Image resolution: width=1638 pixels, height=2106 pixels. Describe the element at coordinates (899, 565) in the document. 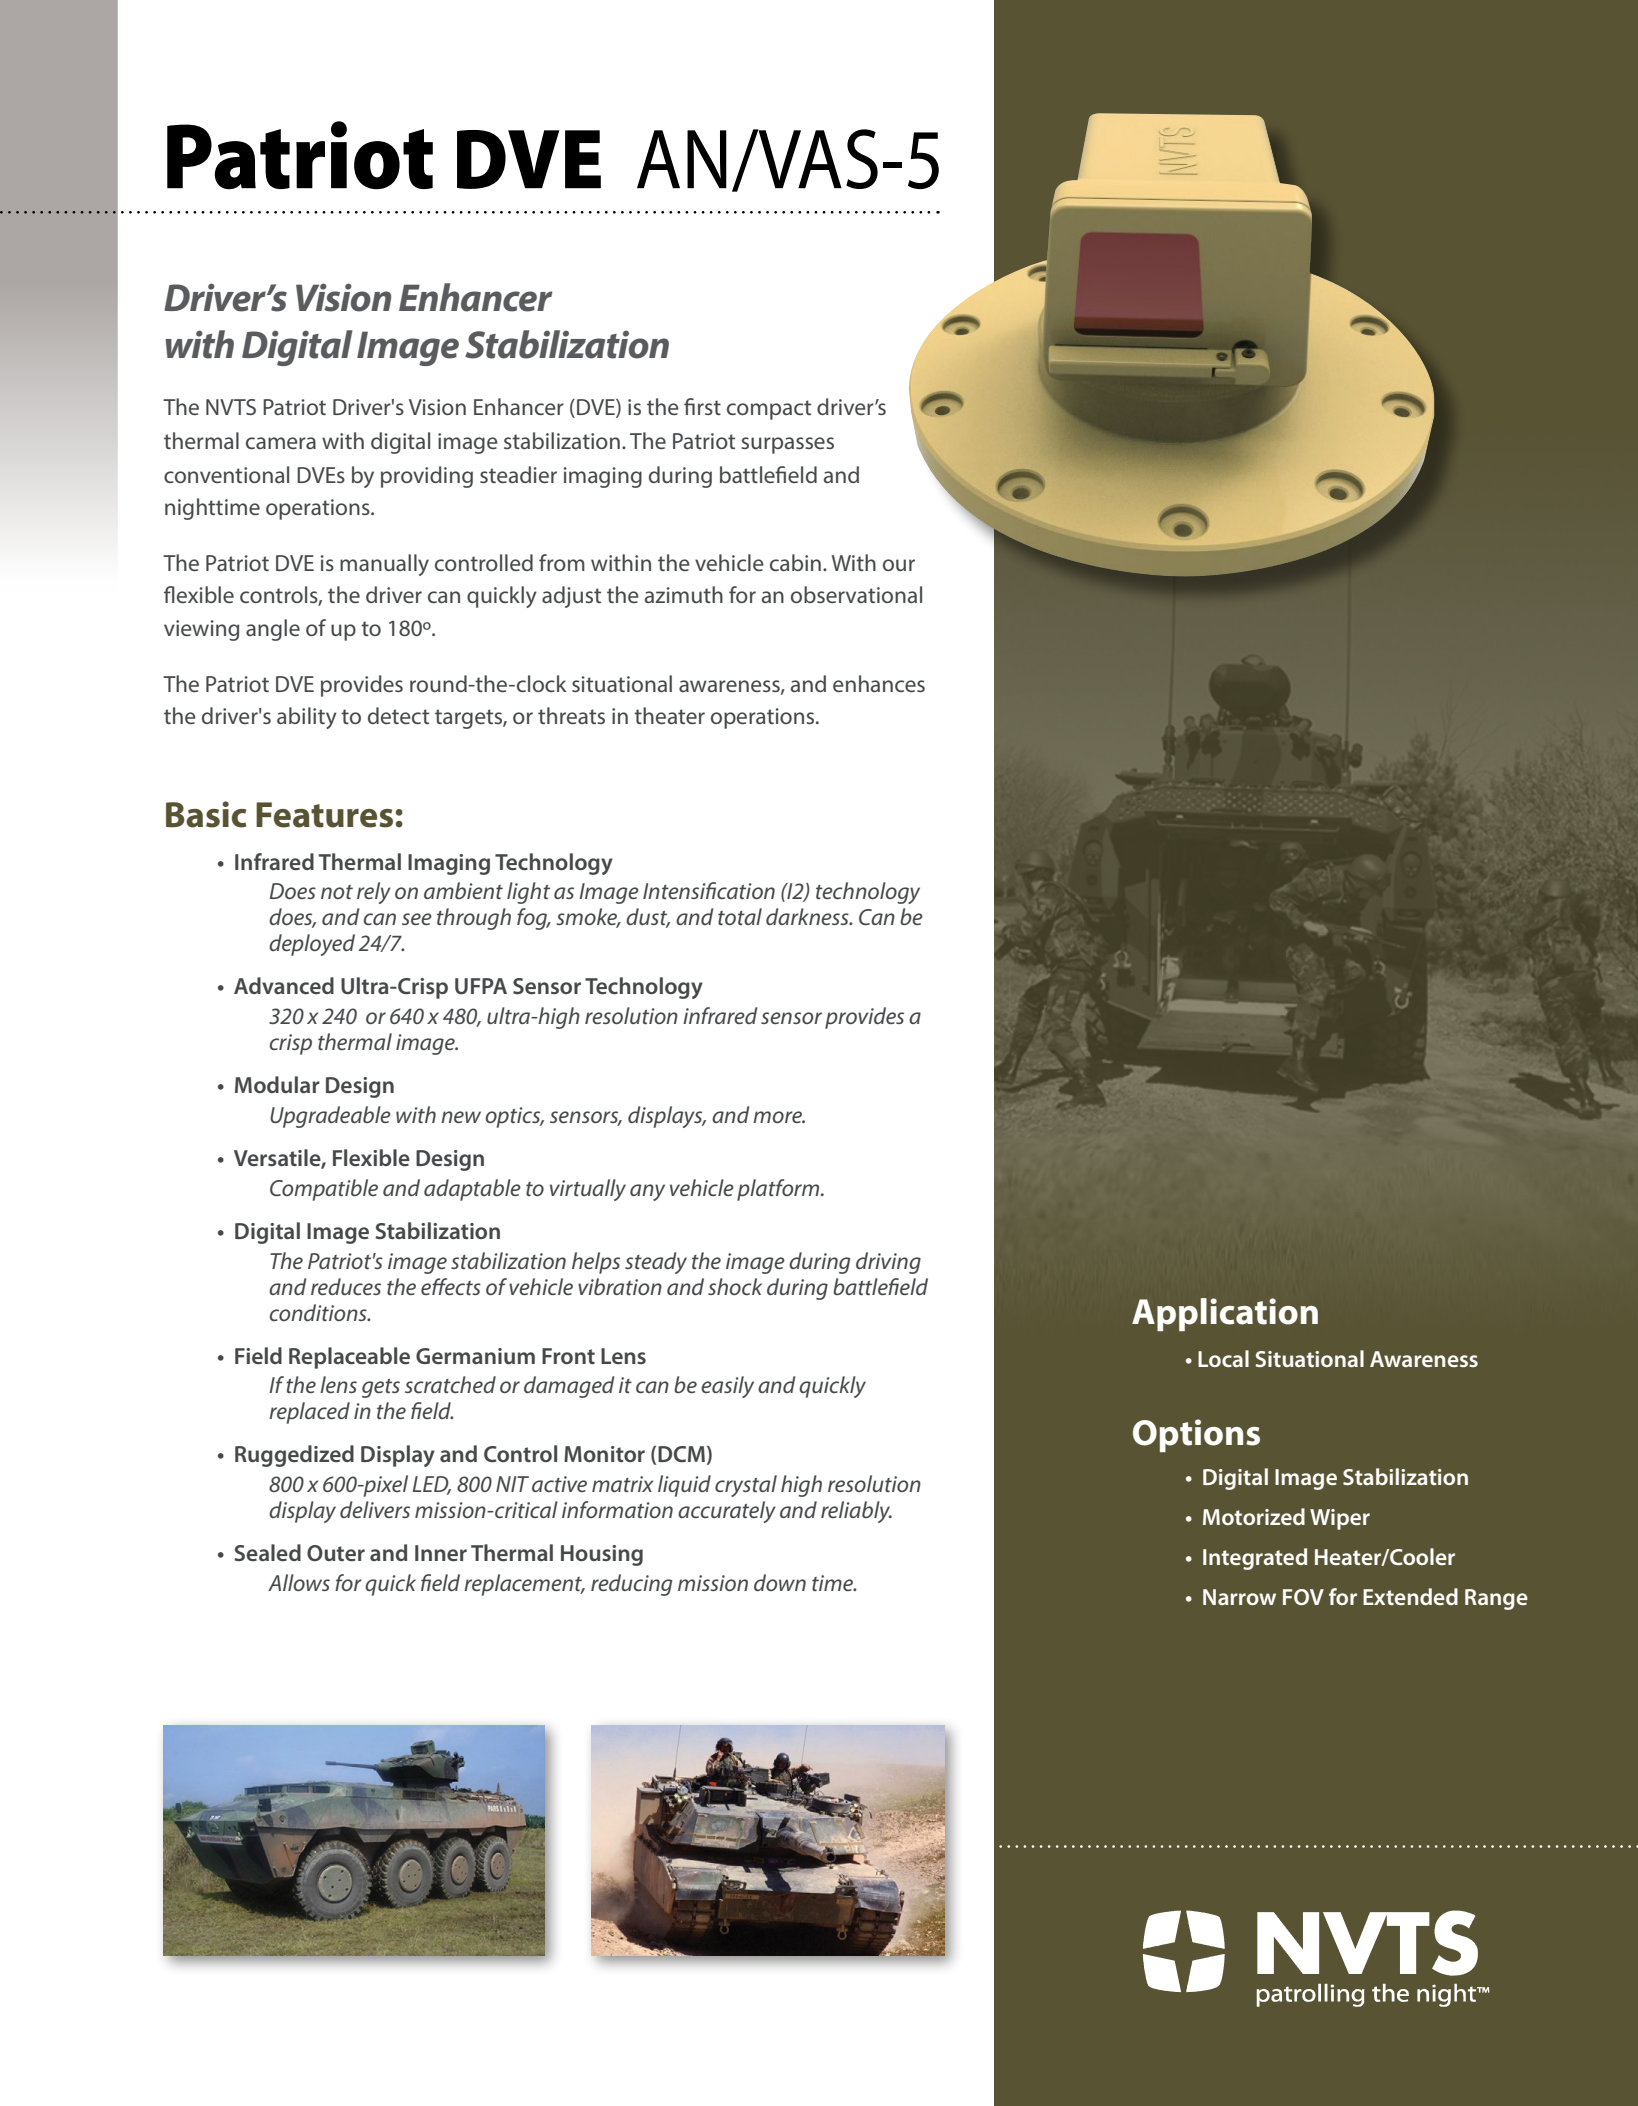

I see `our` at that location.
